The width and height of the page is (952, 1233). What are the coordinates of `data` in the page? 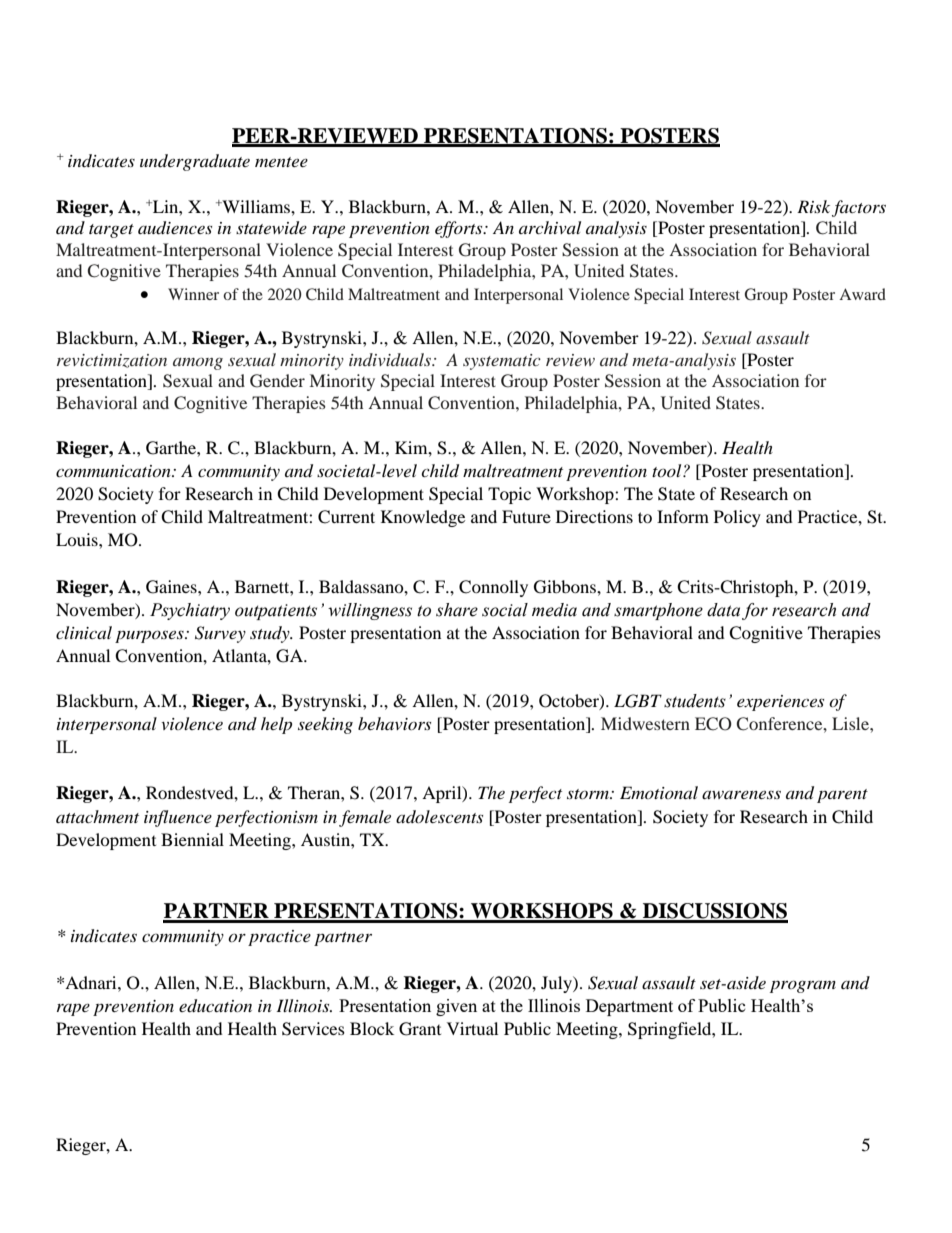 It's located at (723, 610).
